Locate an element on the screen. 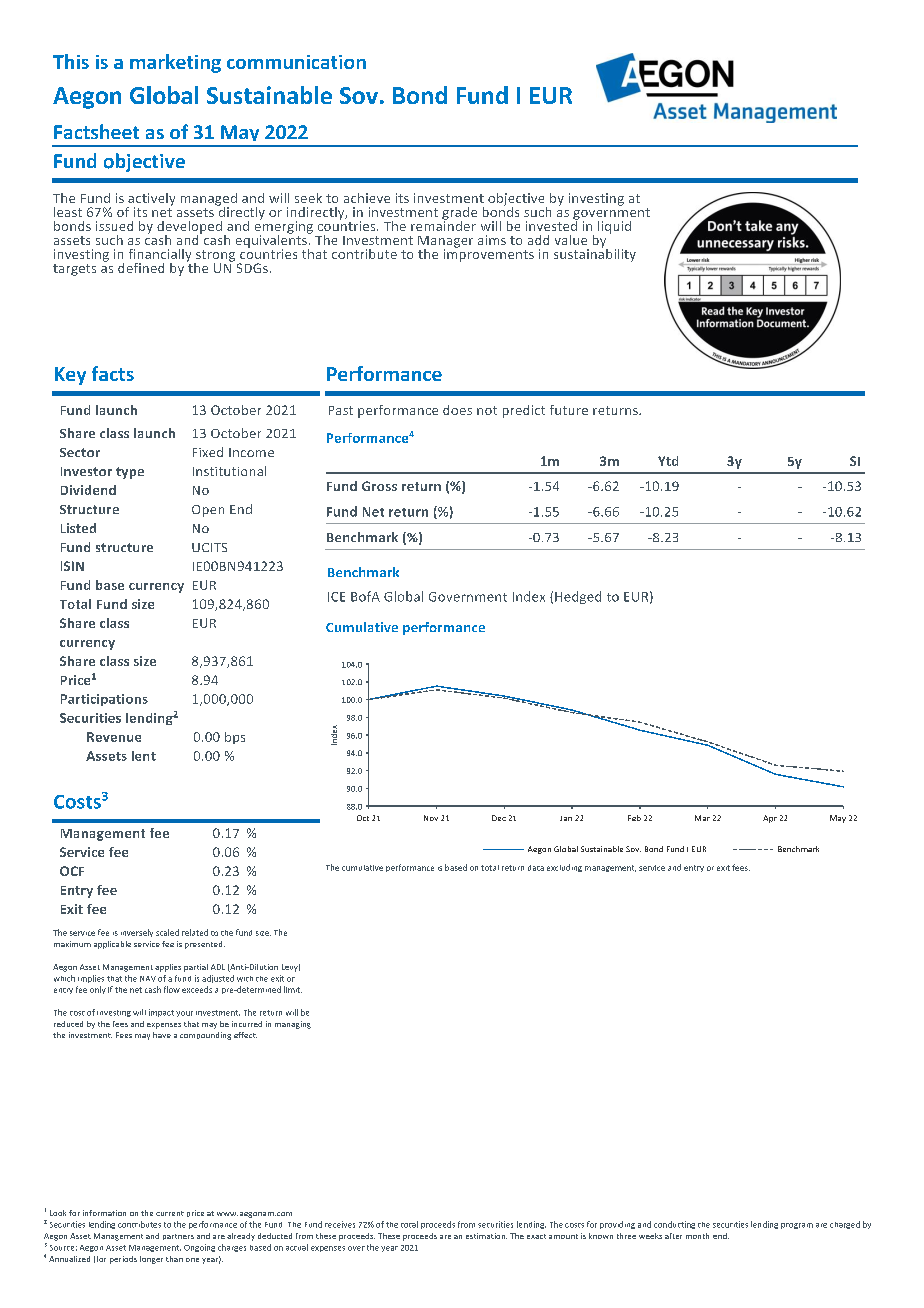 Image resolution: width=924 pixels, height=1308 pixels. grade is located at coordinates (459, 214).
